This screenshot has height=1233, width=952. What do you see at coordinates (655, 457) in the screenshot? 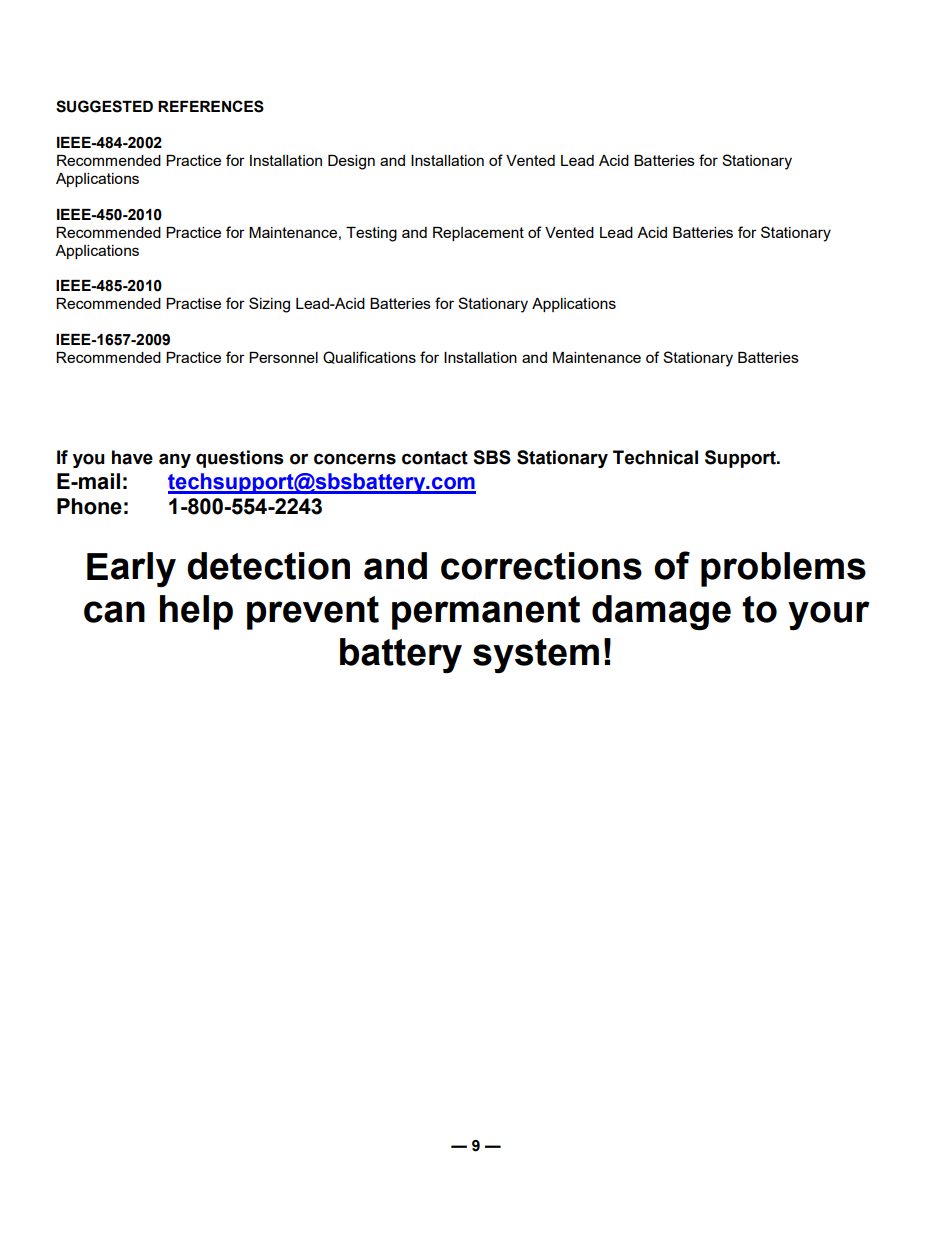
I see `Technical` at bounding box center [655, 457].
